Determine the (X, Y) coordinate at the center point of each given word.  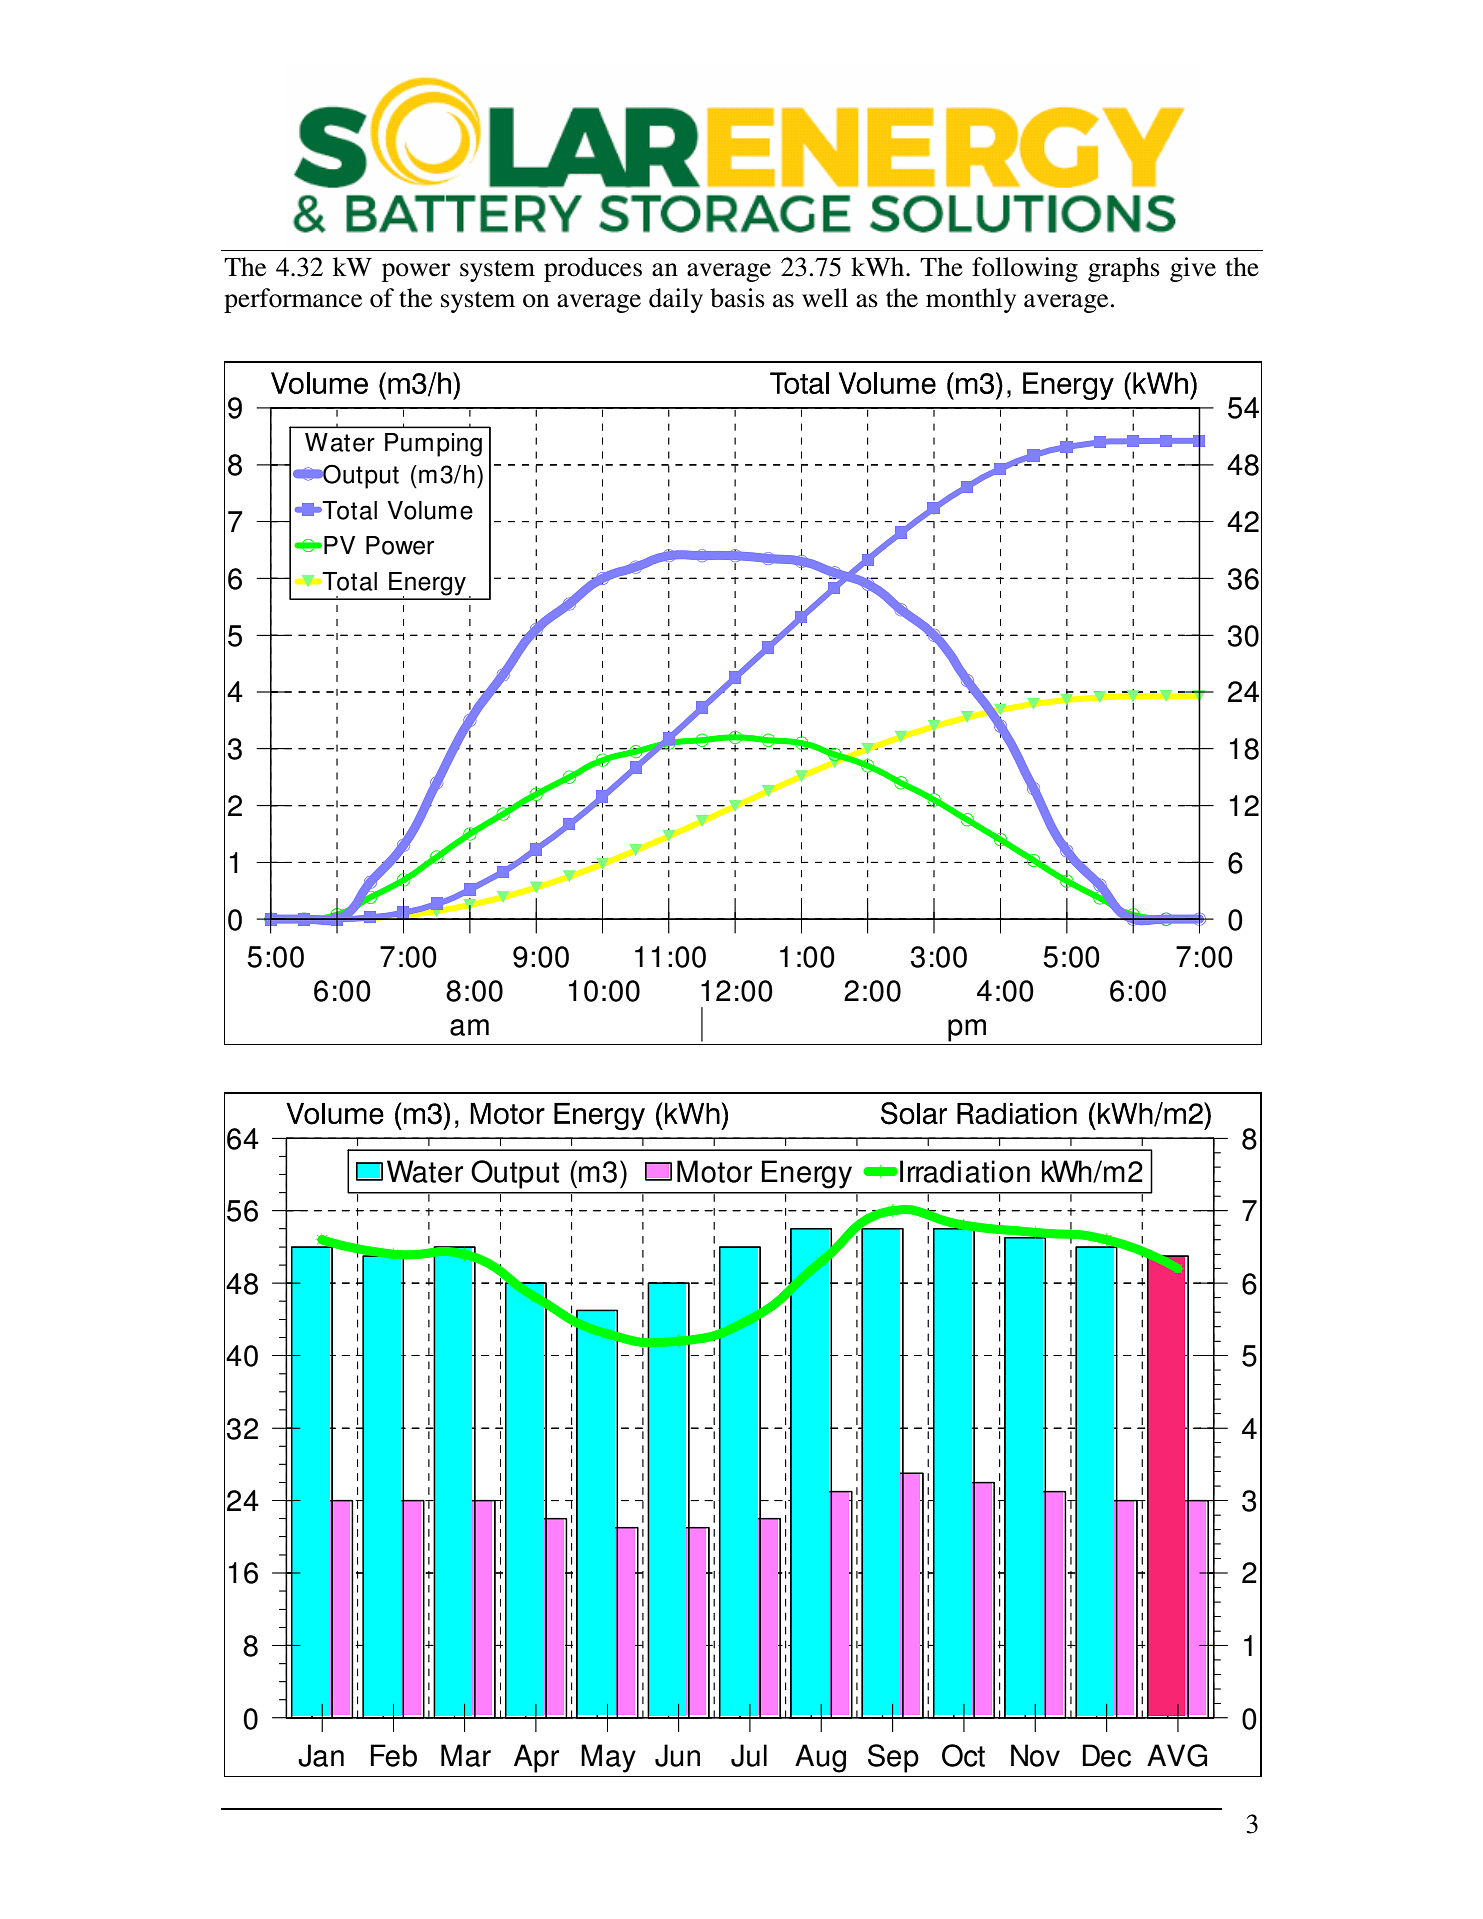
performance (293, 300)
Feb (394, 1755)
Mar (466, 1755)
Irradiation (965, 1171)
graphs (1124, 269)
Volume (430, 510)
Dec (1106, 1755)
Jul (749, 1755)
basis (737, 298)
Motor (714, 1171)
